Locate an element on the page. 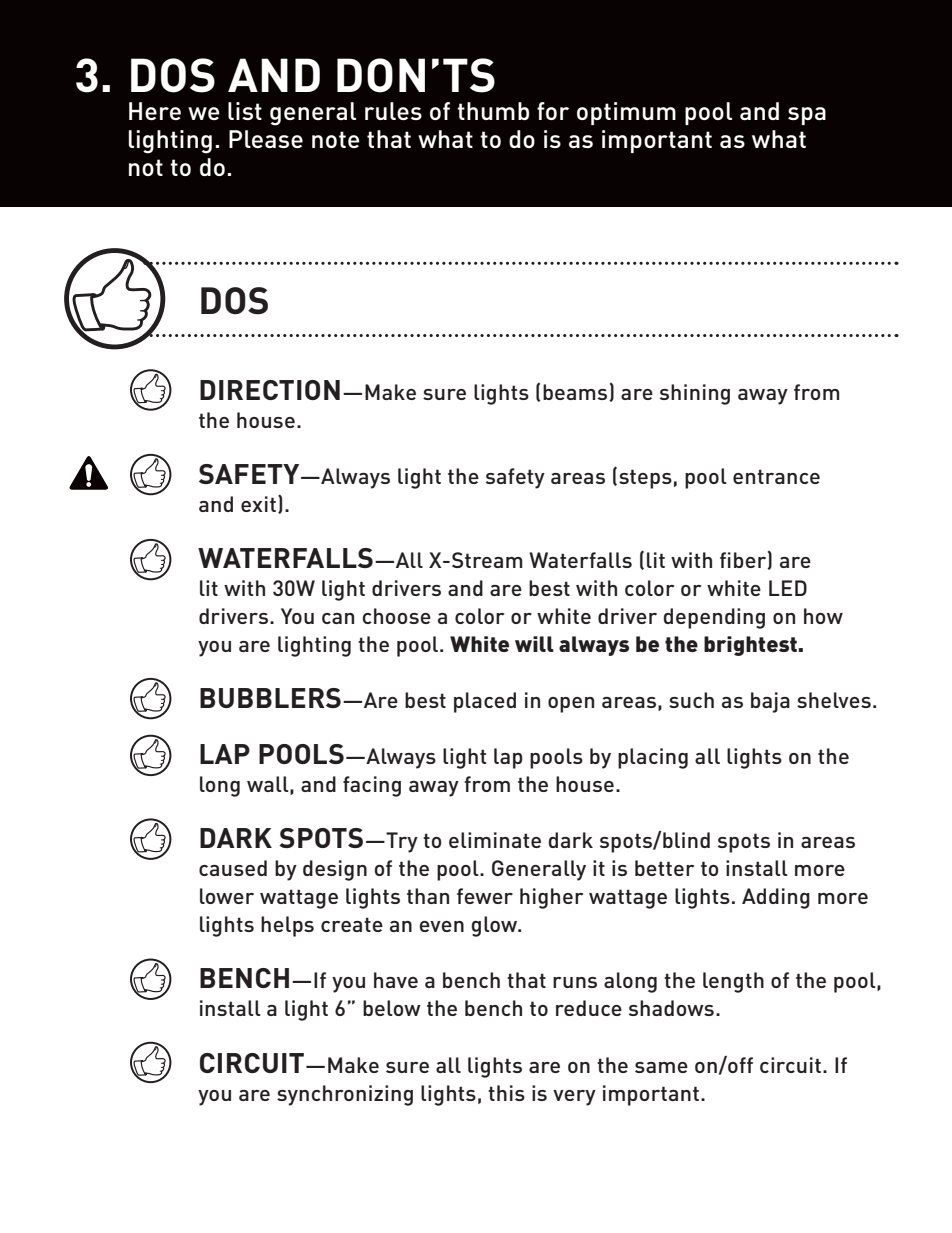 Image resolution: width=952 pixels, height=1233 pixels. exit is located at coordinates (258, 504).
